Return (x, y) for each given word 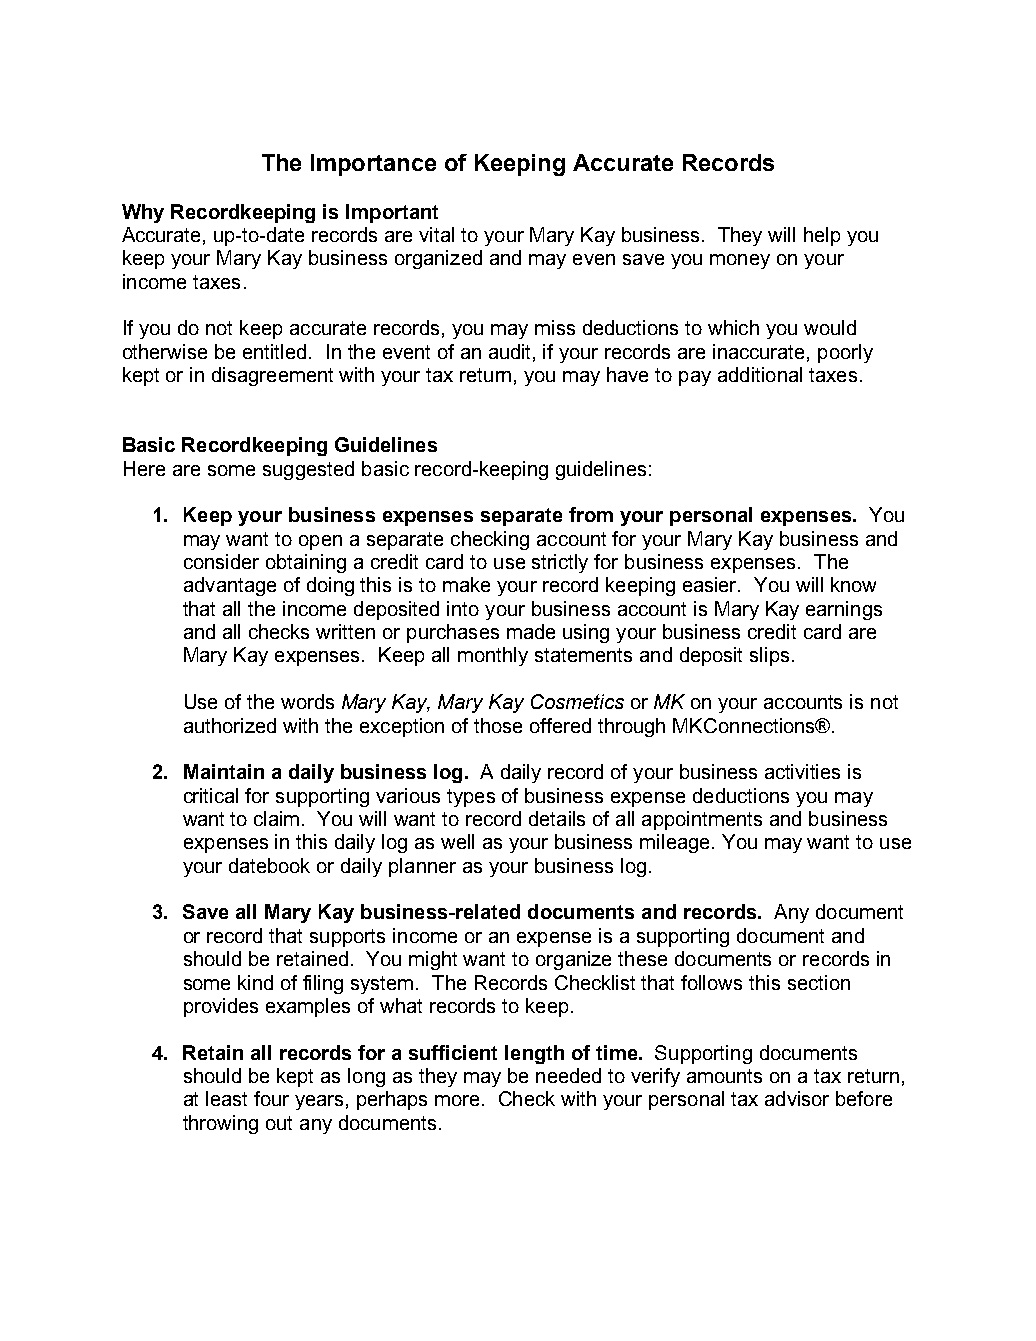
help (822, 236)
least (226, 1098)
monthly (493, 656)
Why (143, 213)
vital (436, 234)
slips (769, 656)
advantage (230, 586)
